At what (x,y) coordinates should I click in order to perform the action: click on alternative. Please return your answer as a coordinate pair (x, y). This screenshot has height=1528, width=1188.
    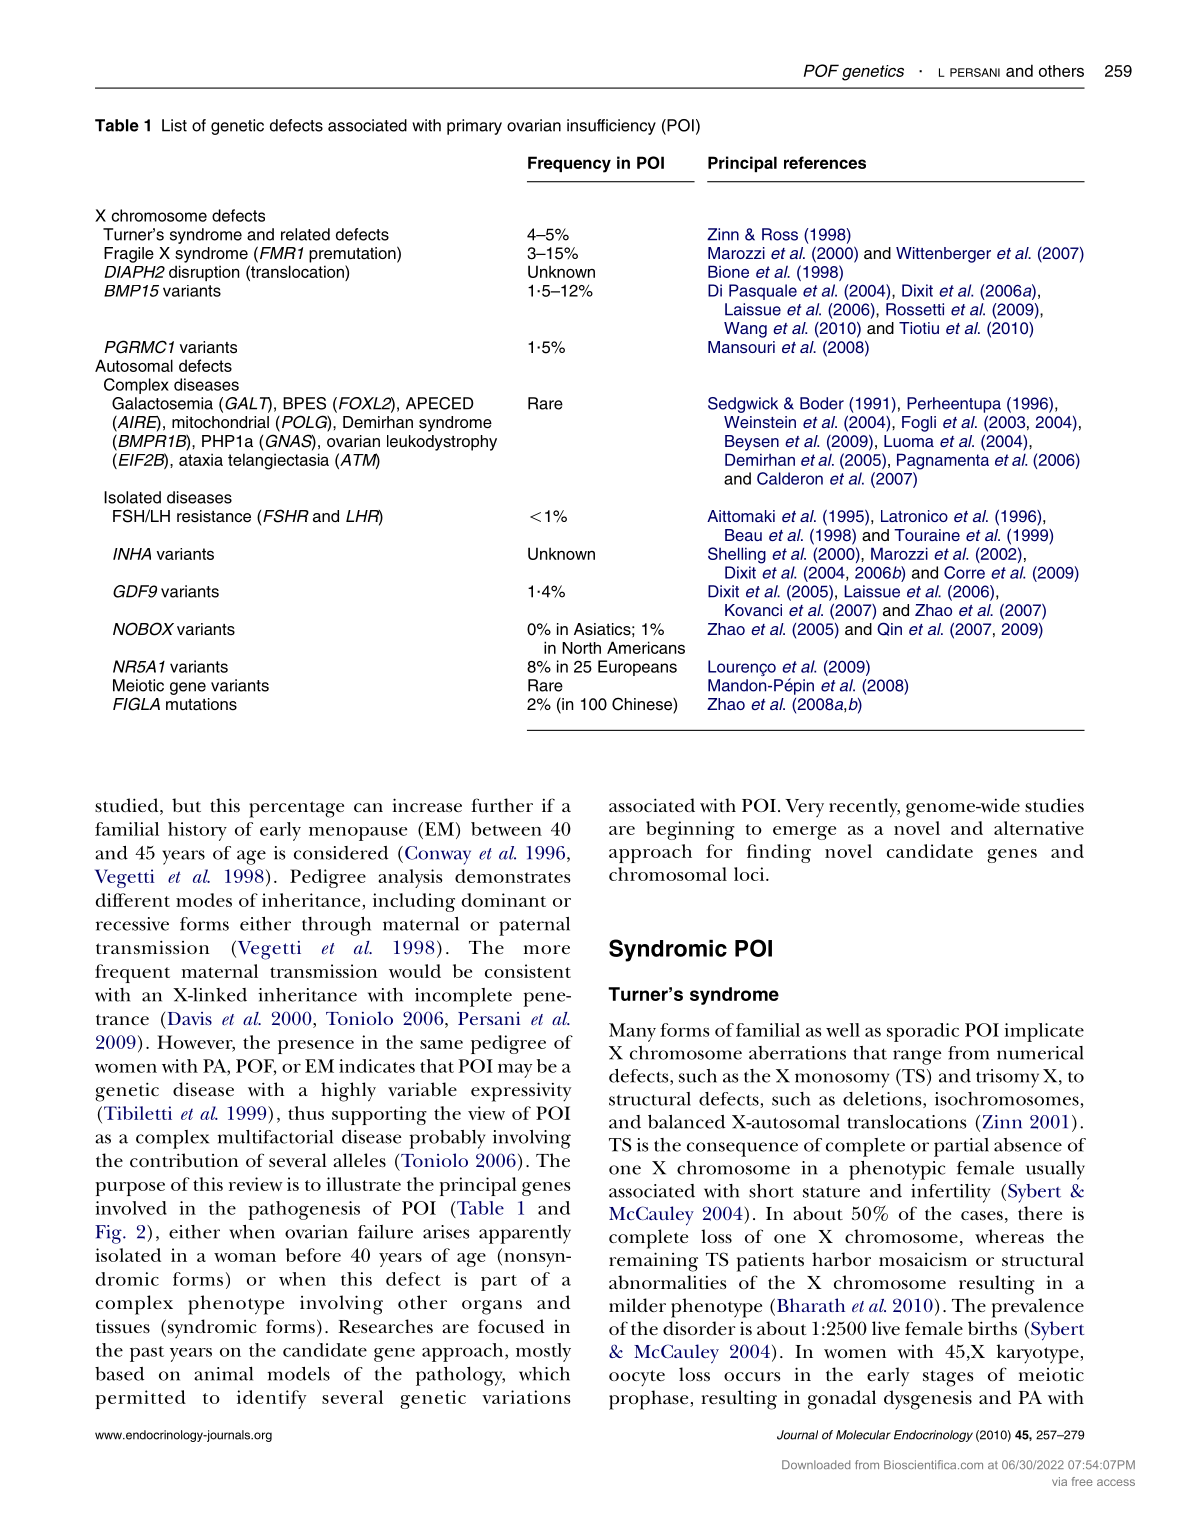
    Looking at the image, I should click on (1039, 828).
